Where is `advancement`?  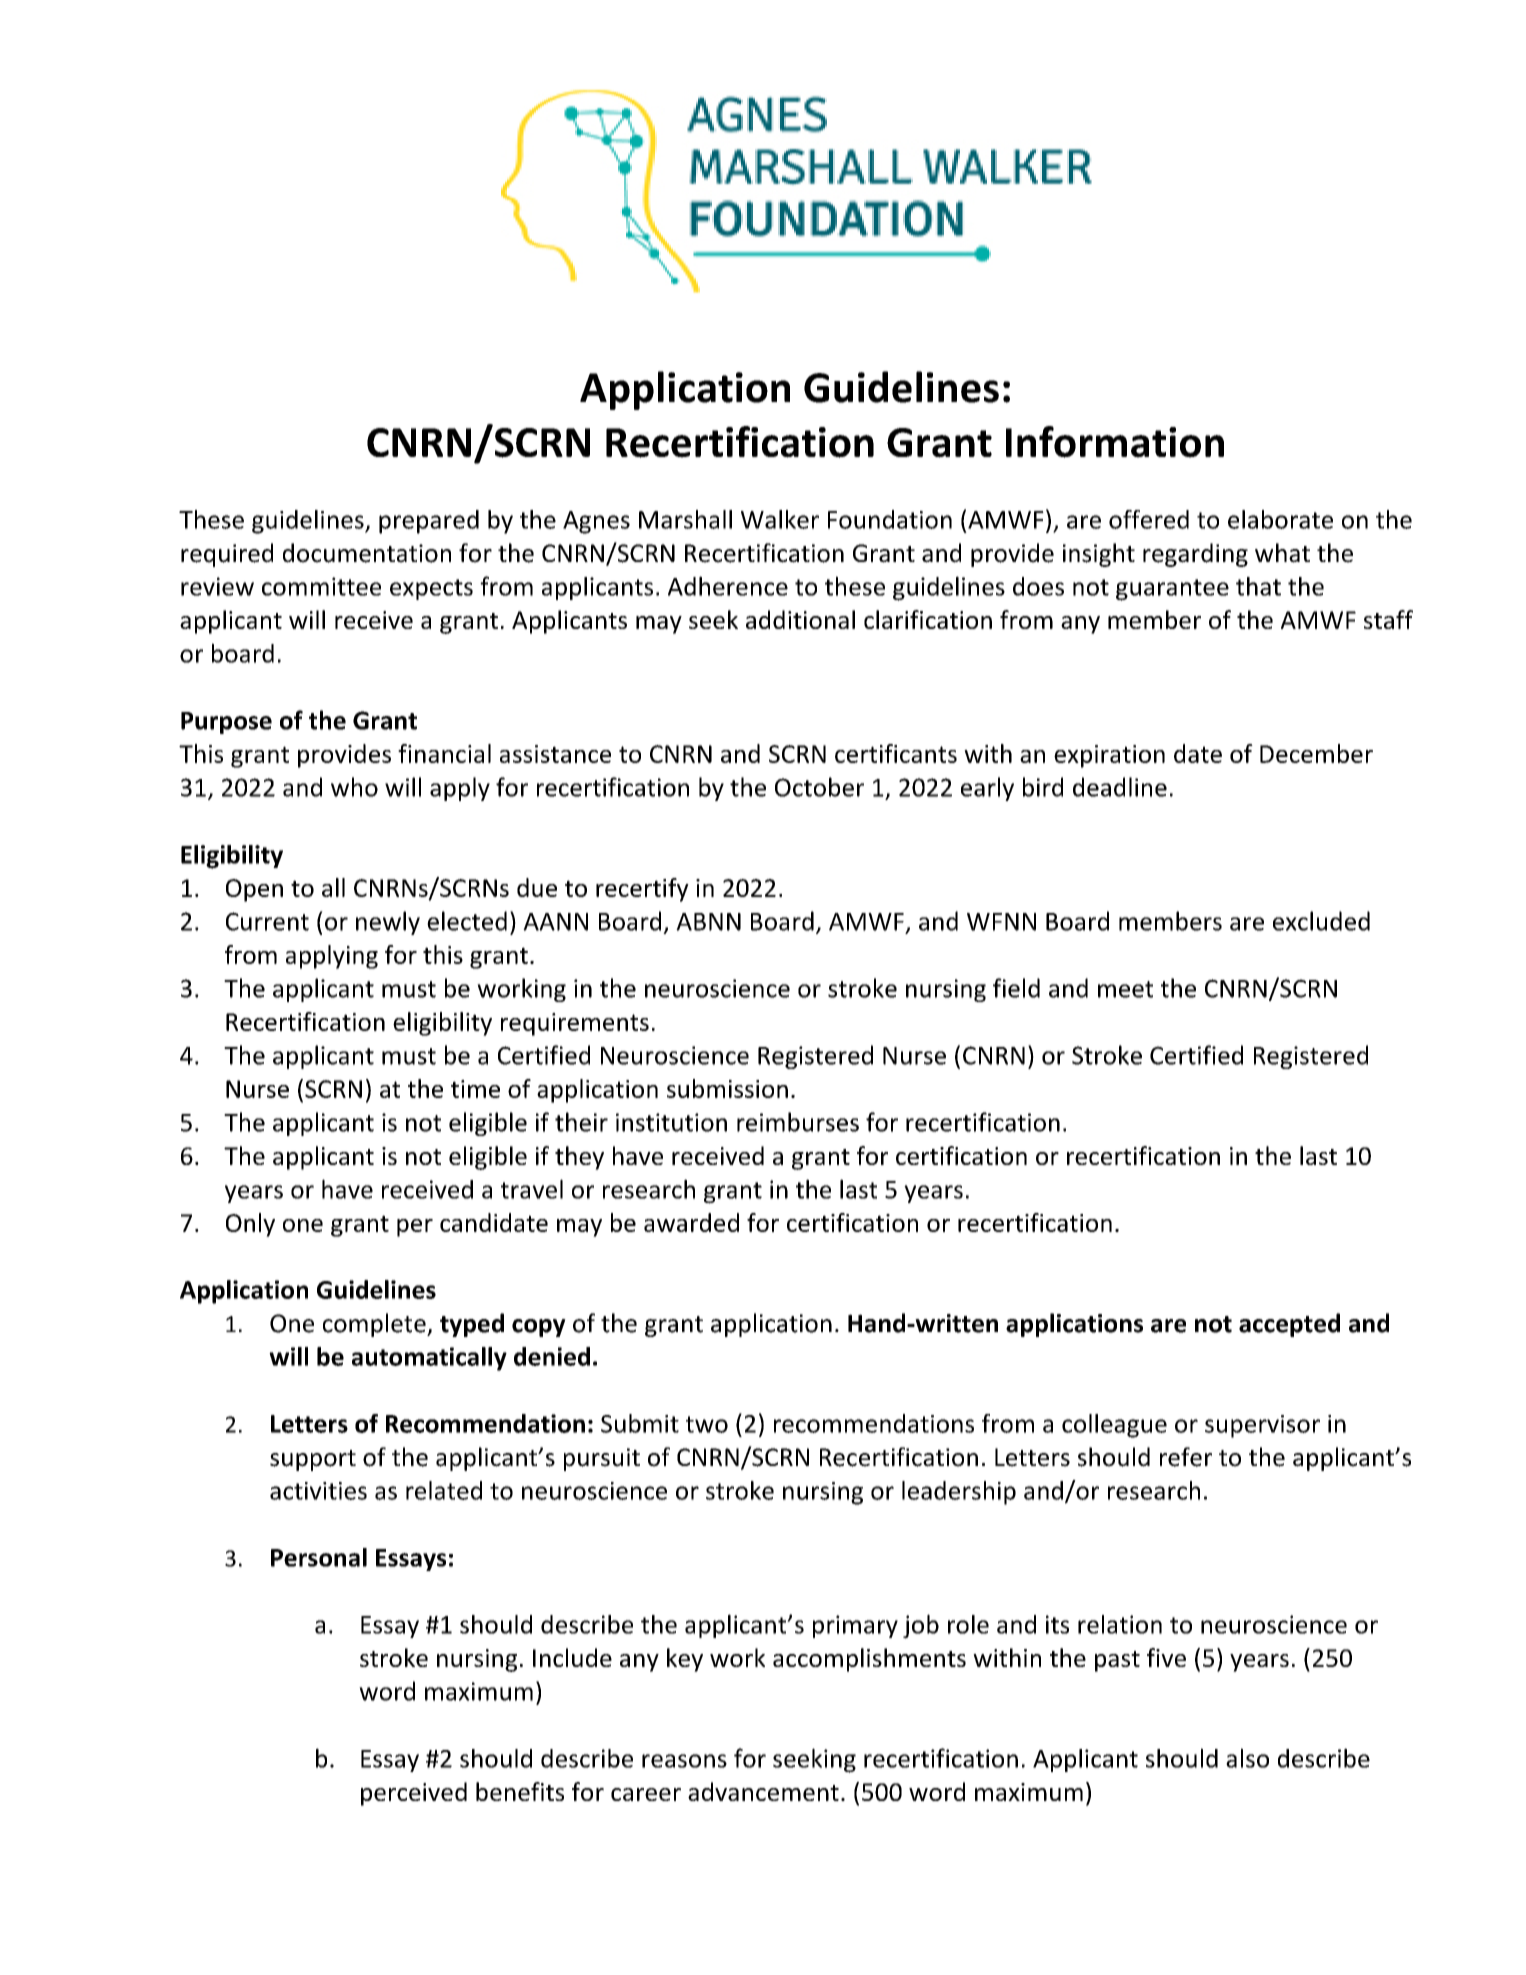 advancement is located at coordinates (763, 1791).
